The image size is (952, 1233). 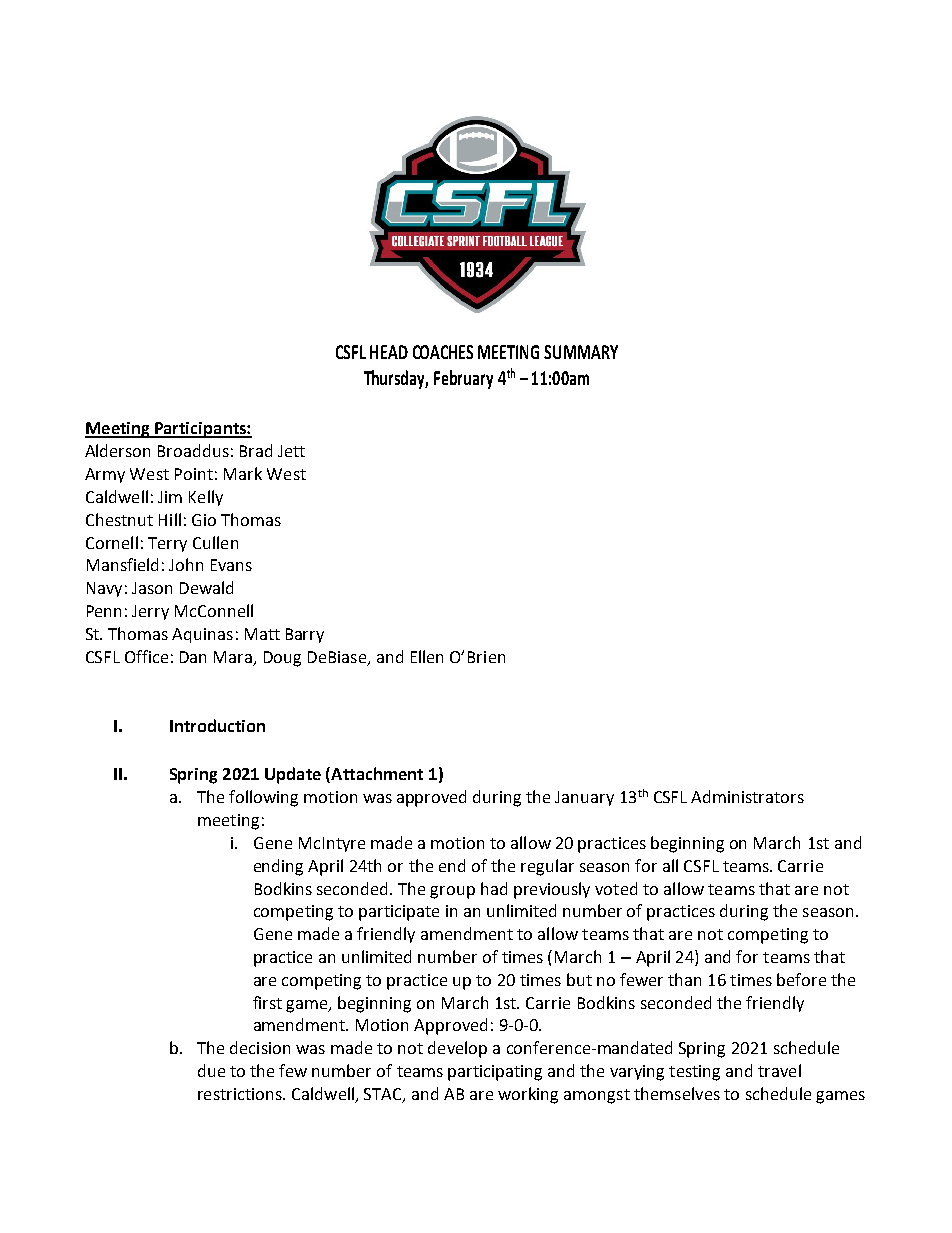 I want to click on Jerry, so click(x=150, y=612).
